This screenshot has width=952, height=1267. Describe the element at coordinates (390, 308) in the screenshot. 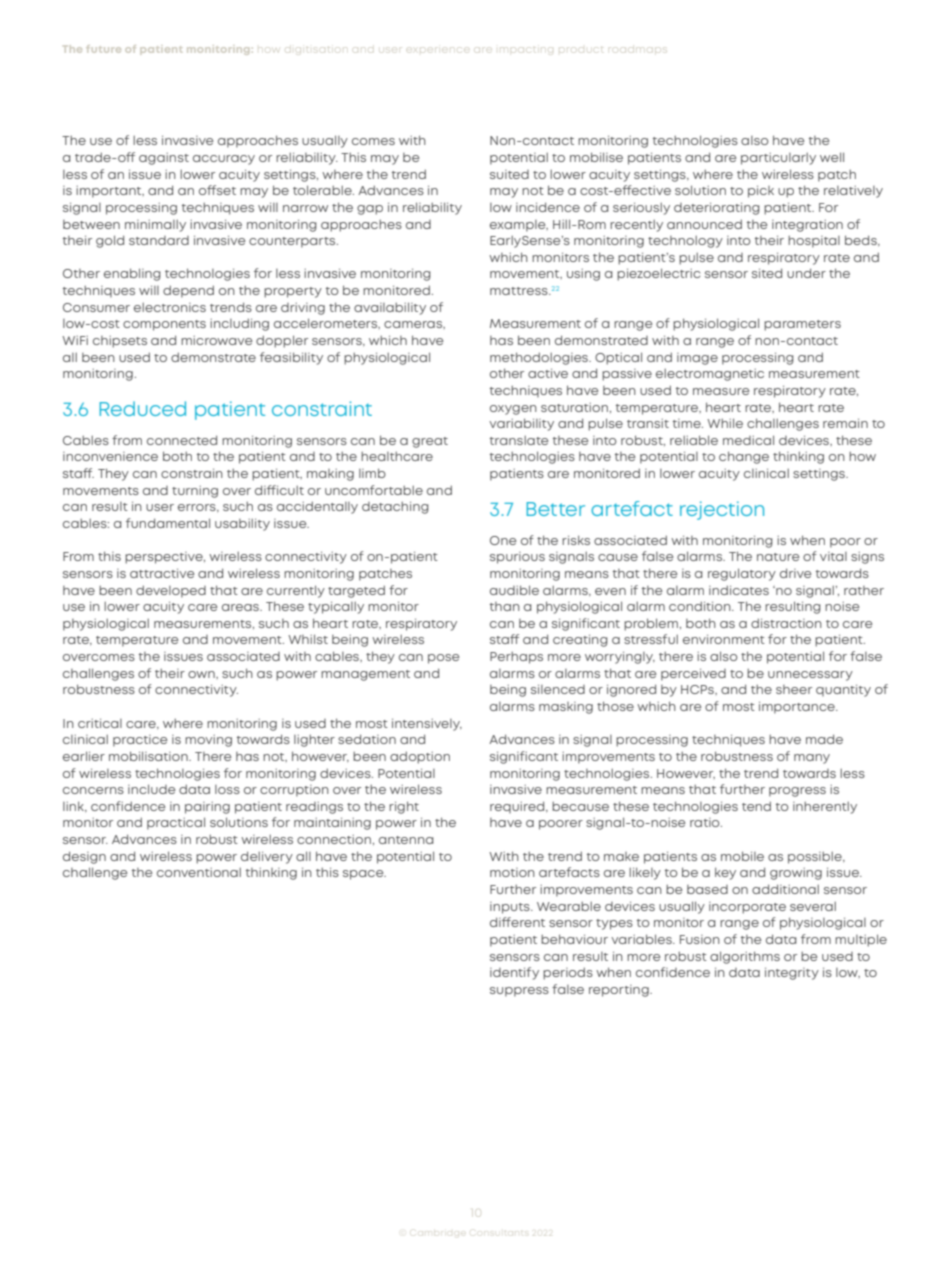

I see `availability` at that location.
